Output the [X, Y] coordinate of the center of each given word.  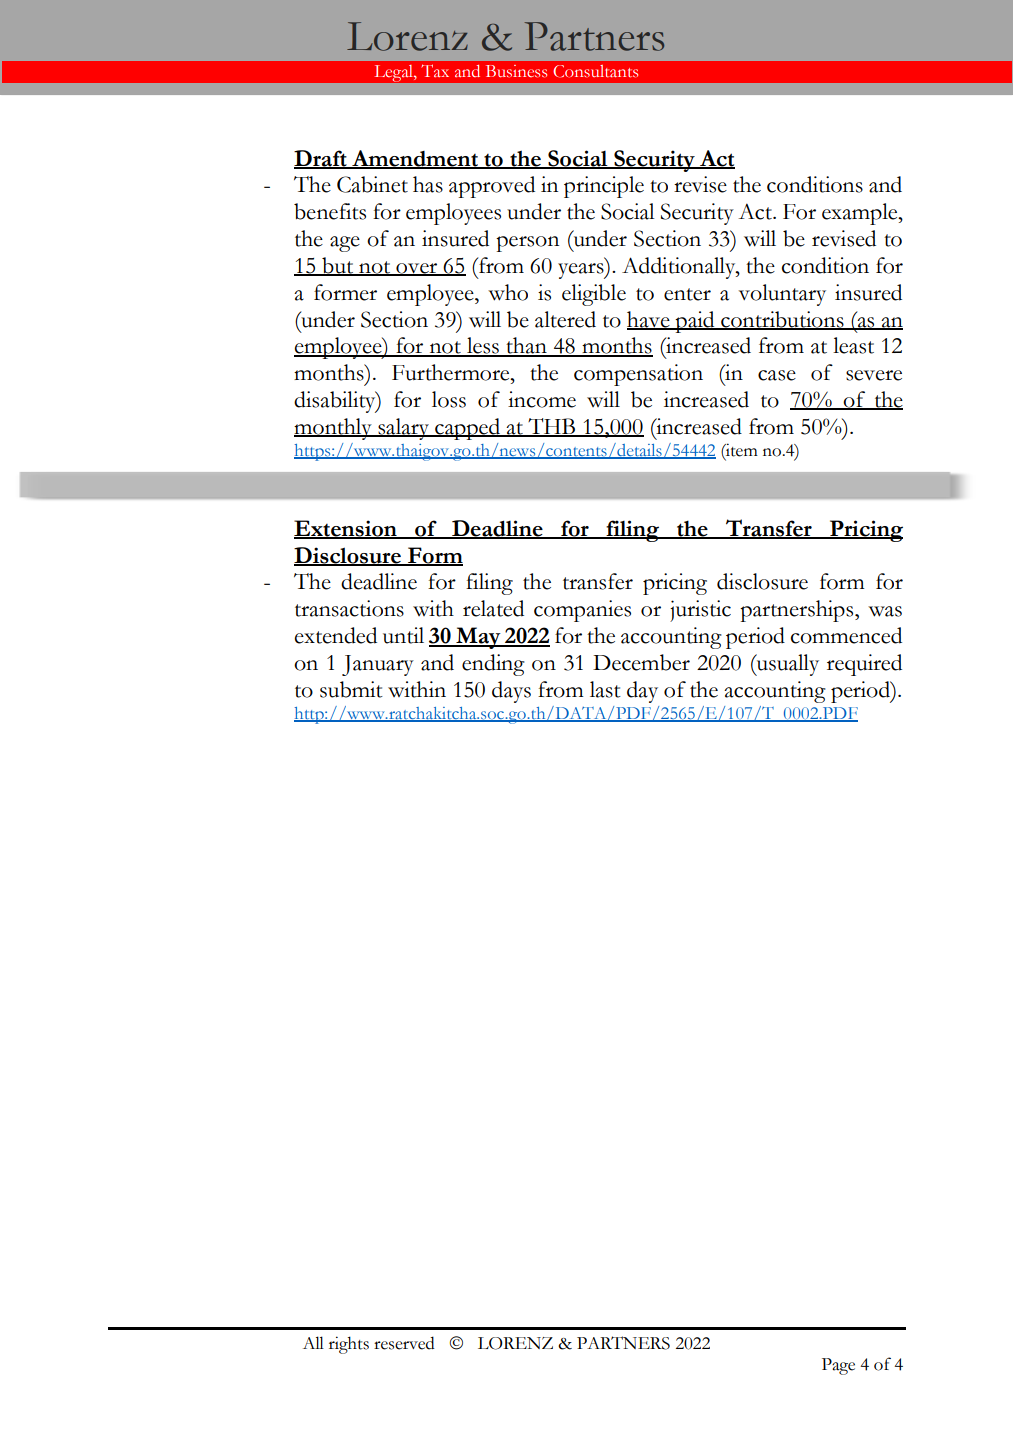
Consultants [595, 71]
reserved [404, 1343]
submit [351, 689]
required [864, 665]
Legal [395, 73]
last [605, 689]
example [861, 214]
